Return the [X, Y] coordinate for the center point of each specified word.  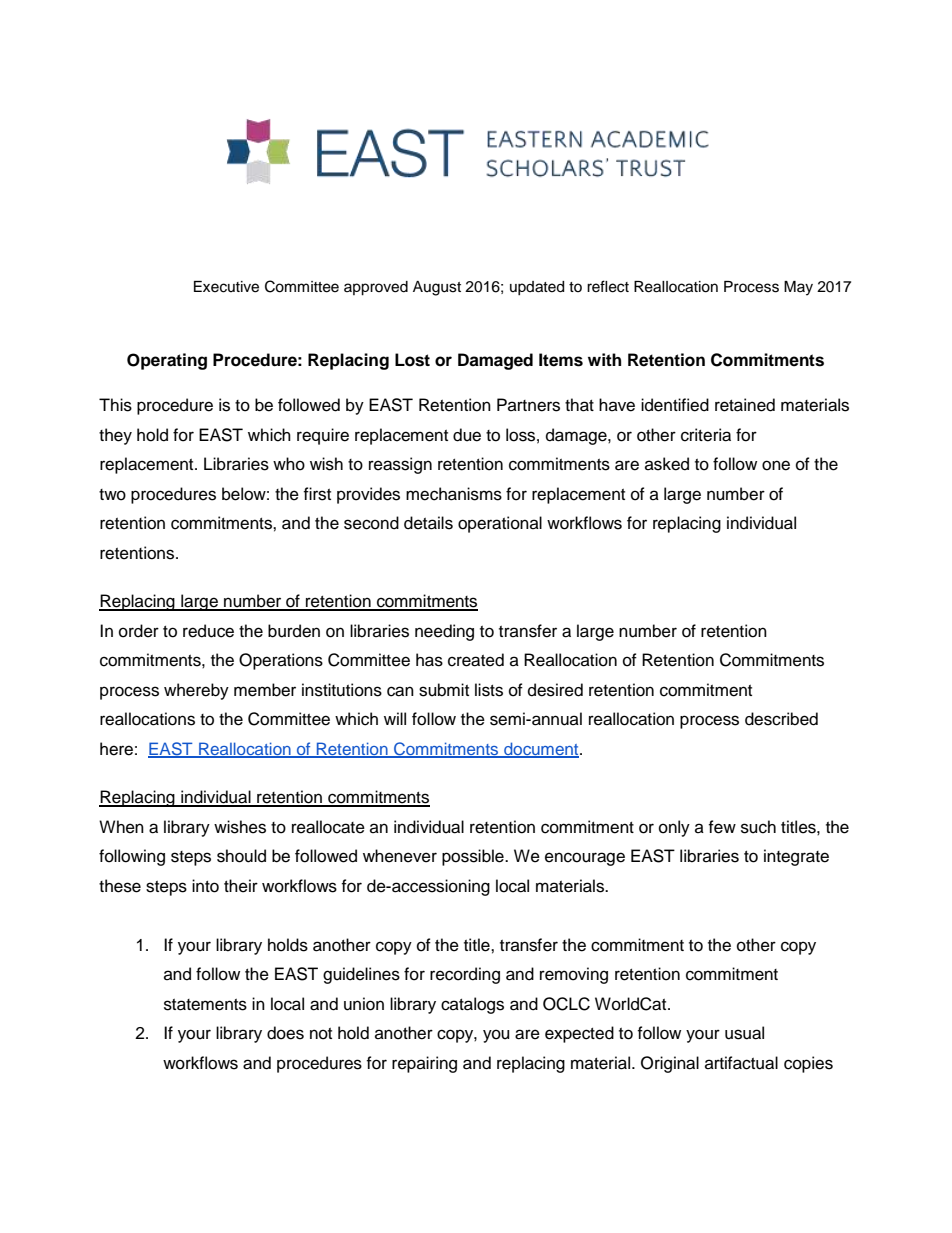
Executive [226, 287]
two [112, 495]
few [722, 827]
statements [205, 1005]
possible [474, 857]
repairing [424, 1064]
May [798, 288]
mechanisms [454, 494]
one [776, 465]
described [781, 719]
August [437, 288]
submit [444, 690]
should [241, 856]
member [265, 690]
